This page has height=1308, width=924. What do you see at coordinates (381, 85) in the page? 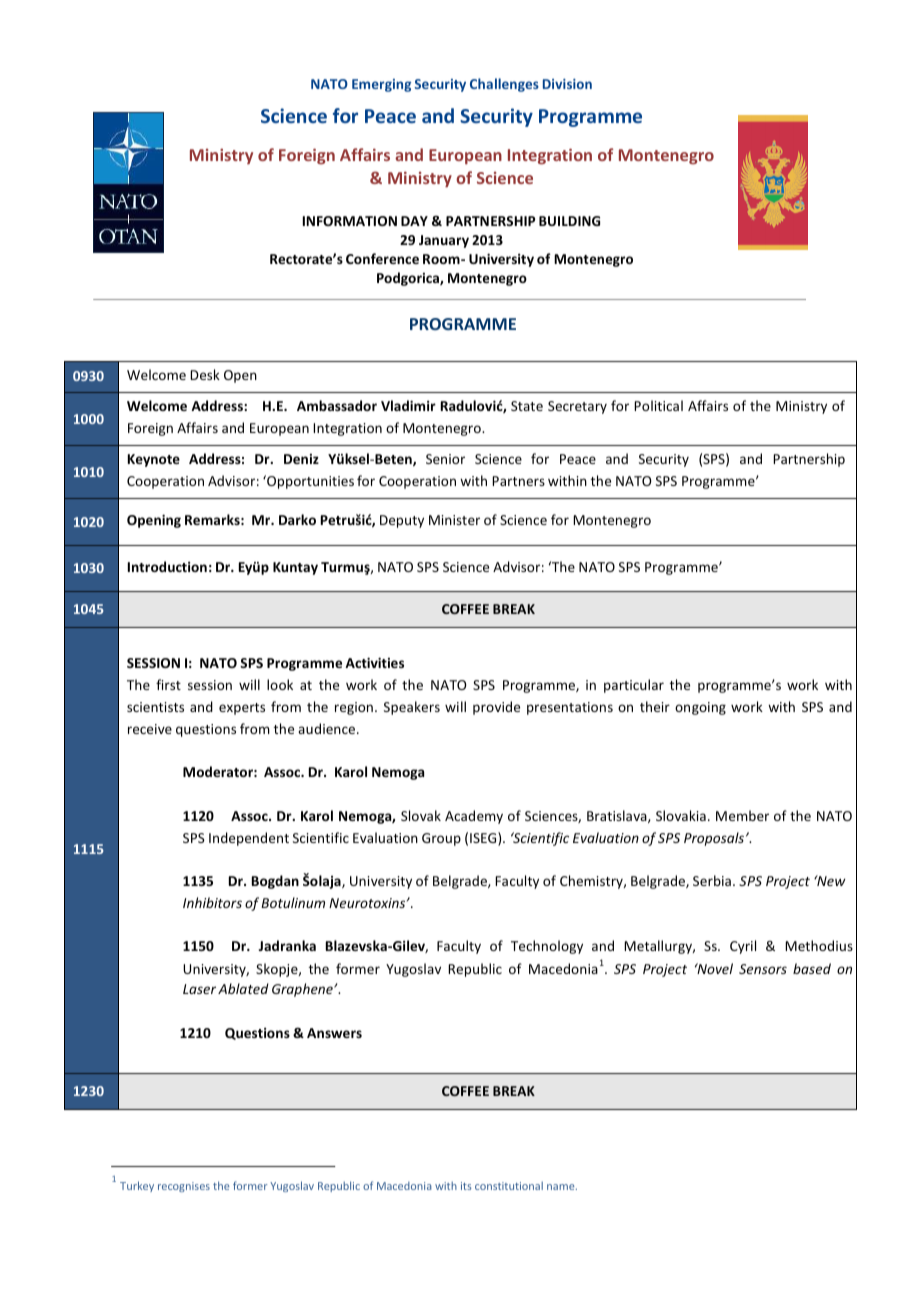
I see `Emerging` at bounding box center [381, 85].
